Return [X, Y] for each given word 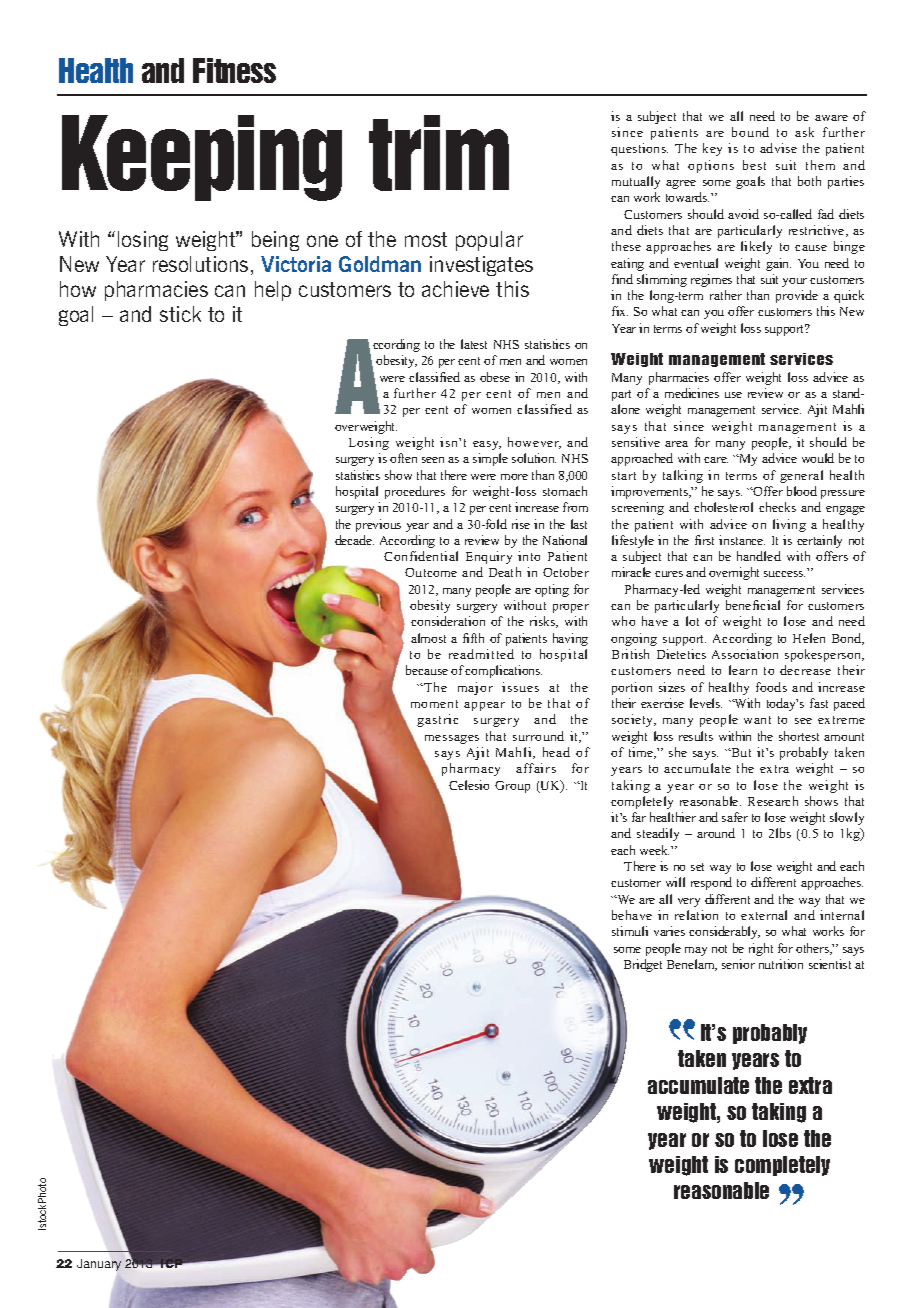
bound [750, 132]
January [99, 1265]
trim [439, 153]
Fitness [234, 70]
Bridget [643, 965]
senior [738, 964]
